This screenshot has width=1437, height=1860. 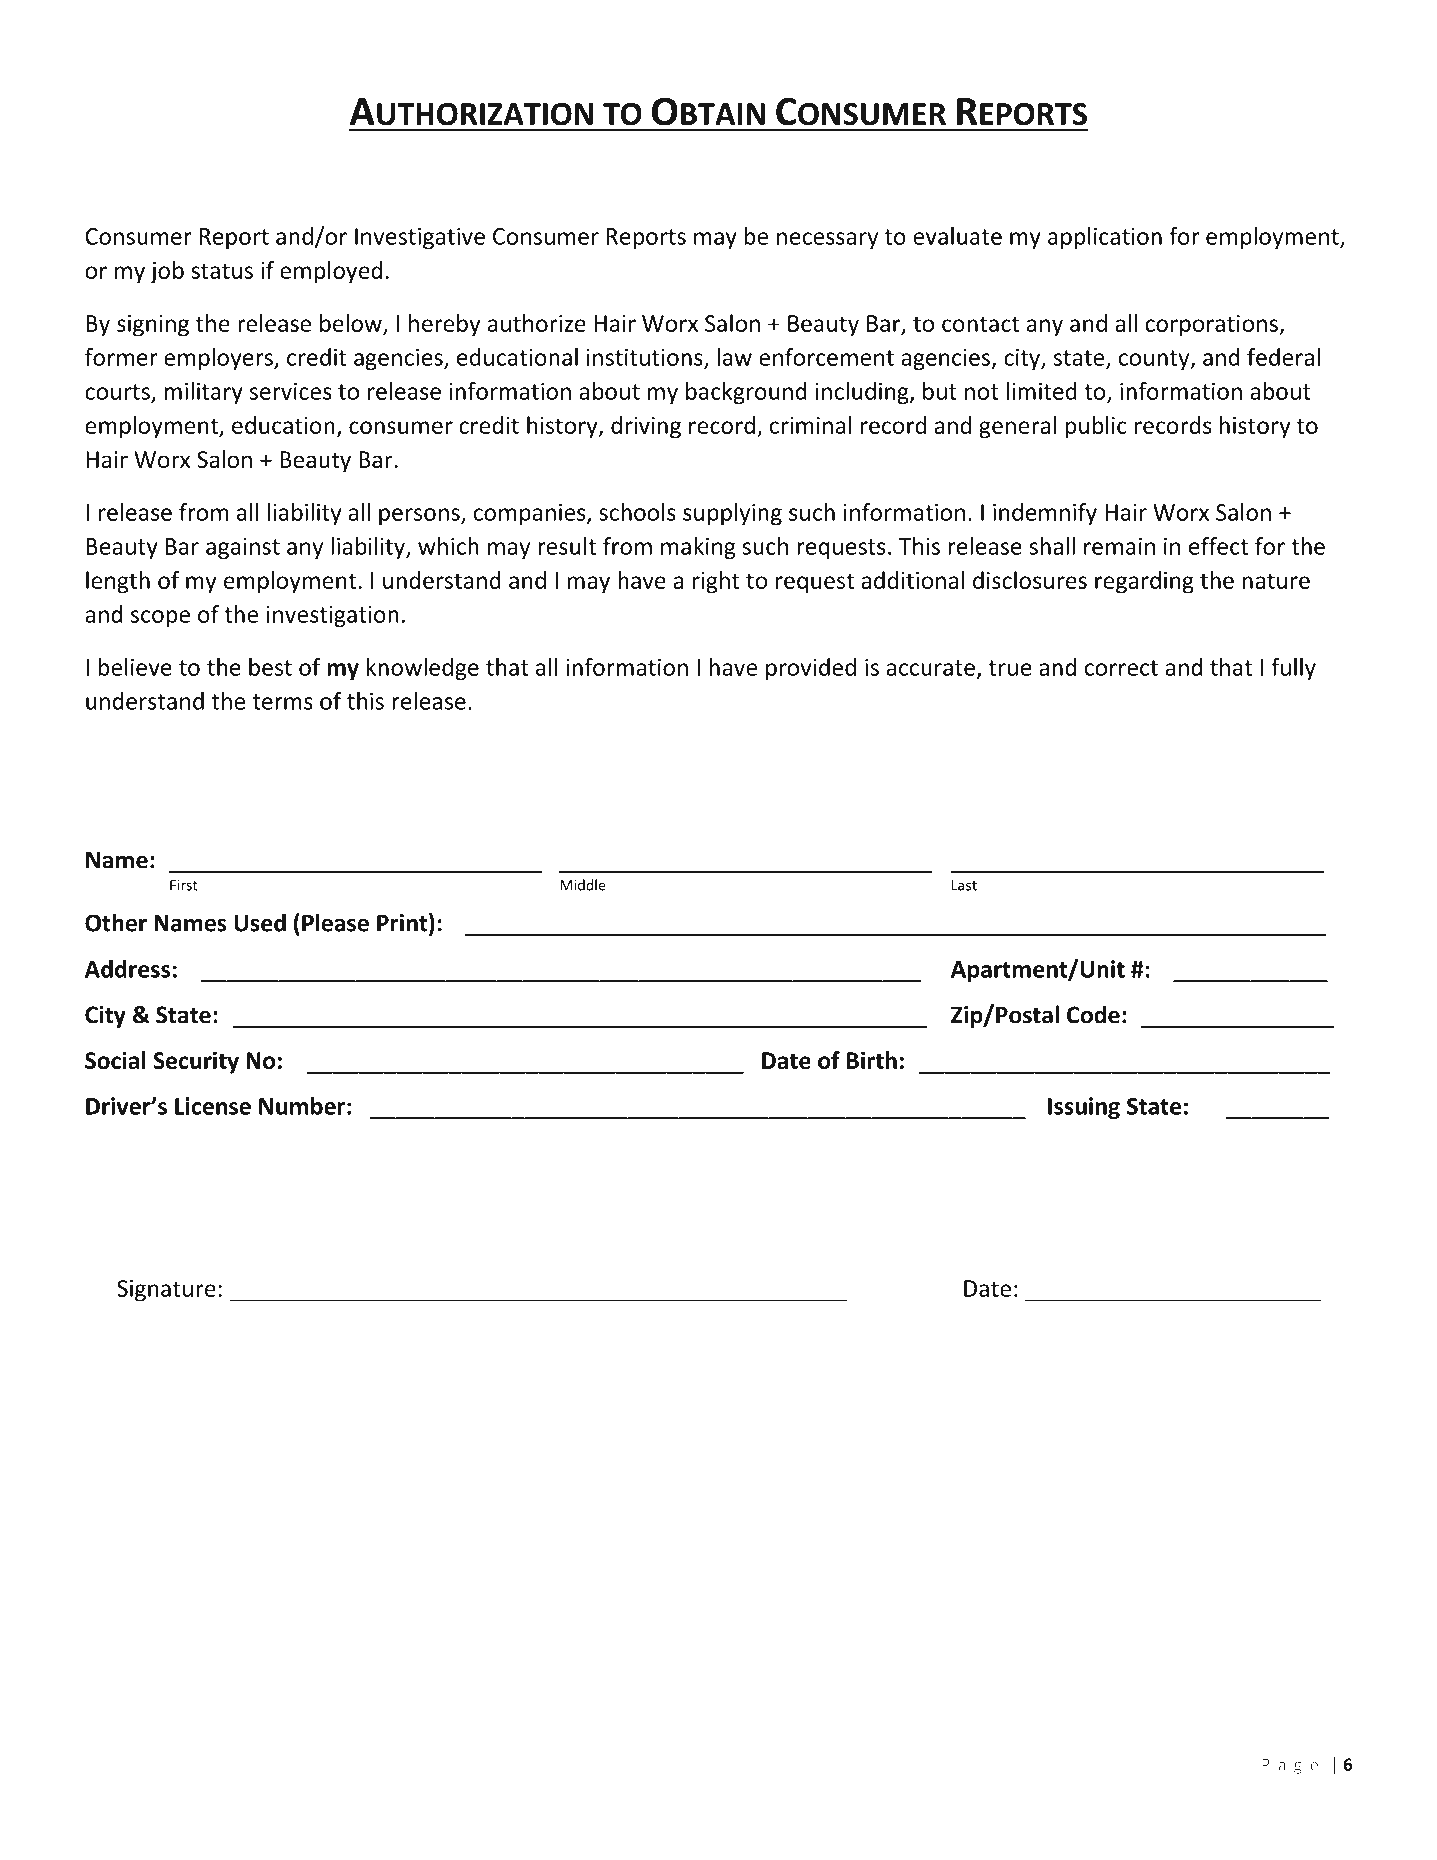 What do you see at coordinates (646, 427) in the screenshot?
I see `driving` at bounding box center [646, 427].
